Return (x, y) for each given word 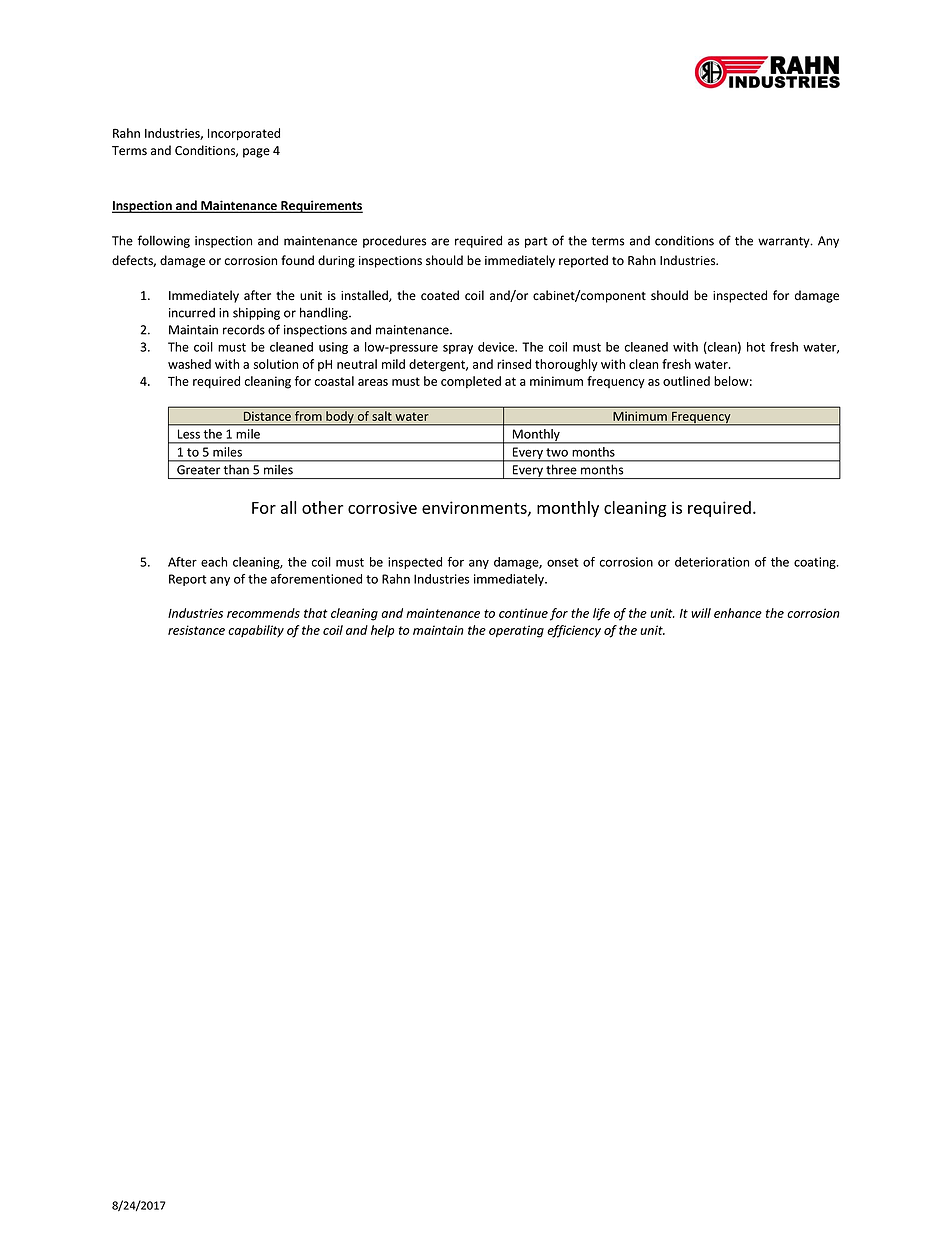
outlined (686, 381)
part (536, 242)
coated (440, 295)
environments (475, 508)
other (322, 507)
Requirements (321, 206)
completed (471, 382)
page (256, 153)
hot (756, 347)
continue (523, 613)
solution (276, 364)
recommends (263, 613)
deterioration (712, 562)
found (297, 260)
